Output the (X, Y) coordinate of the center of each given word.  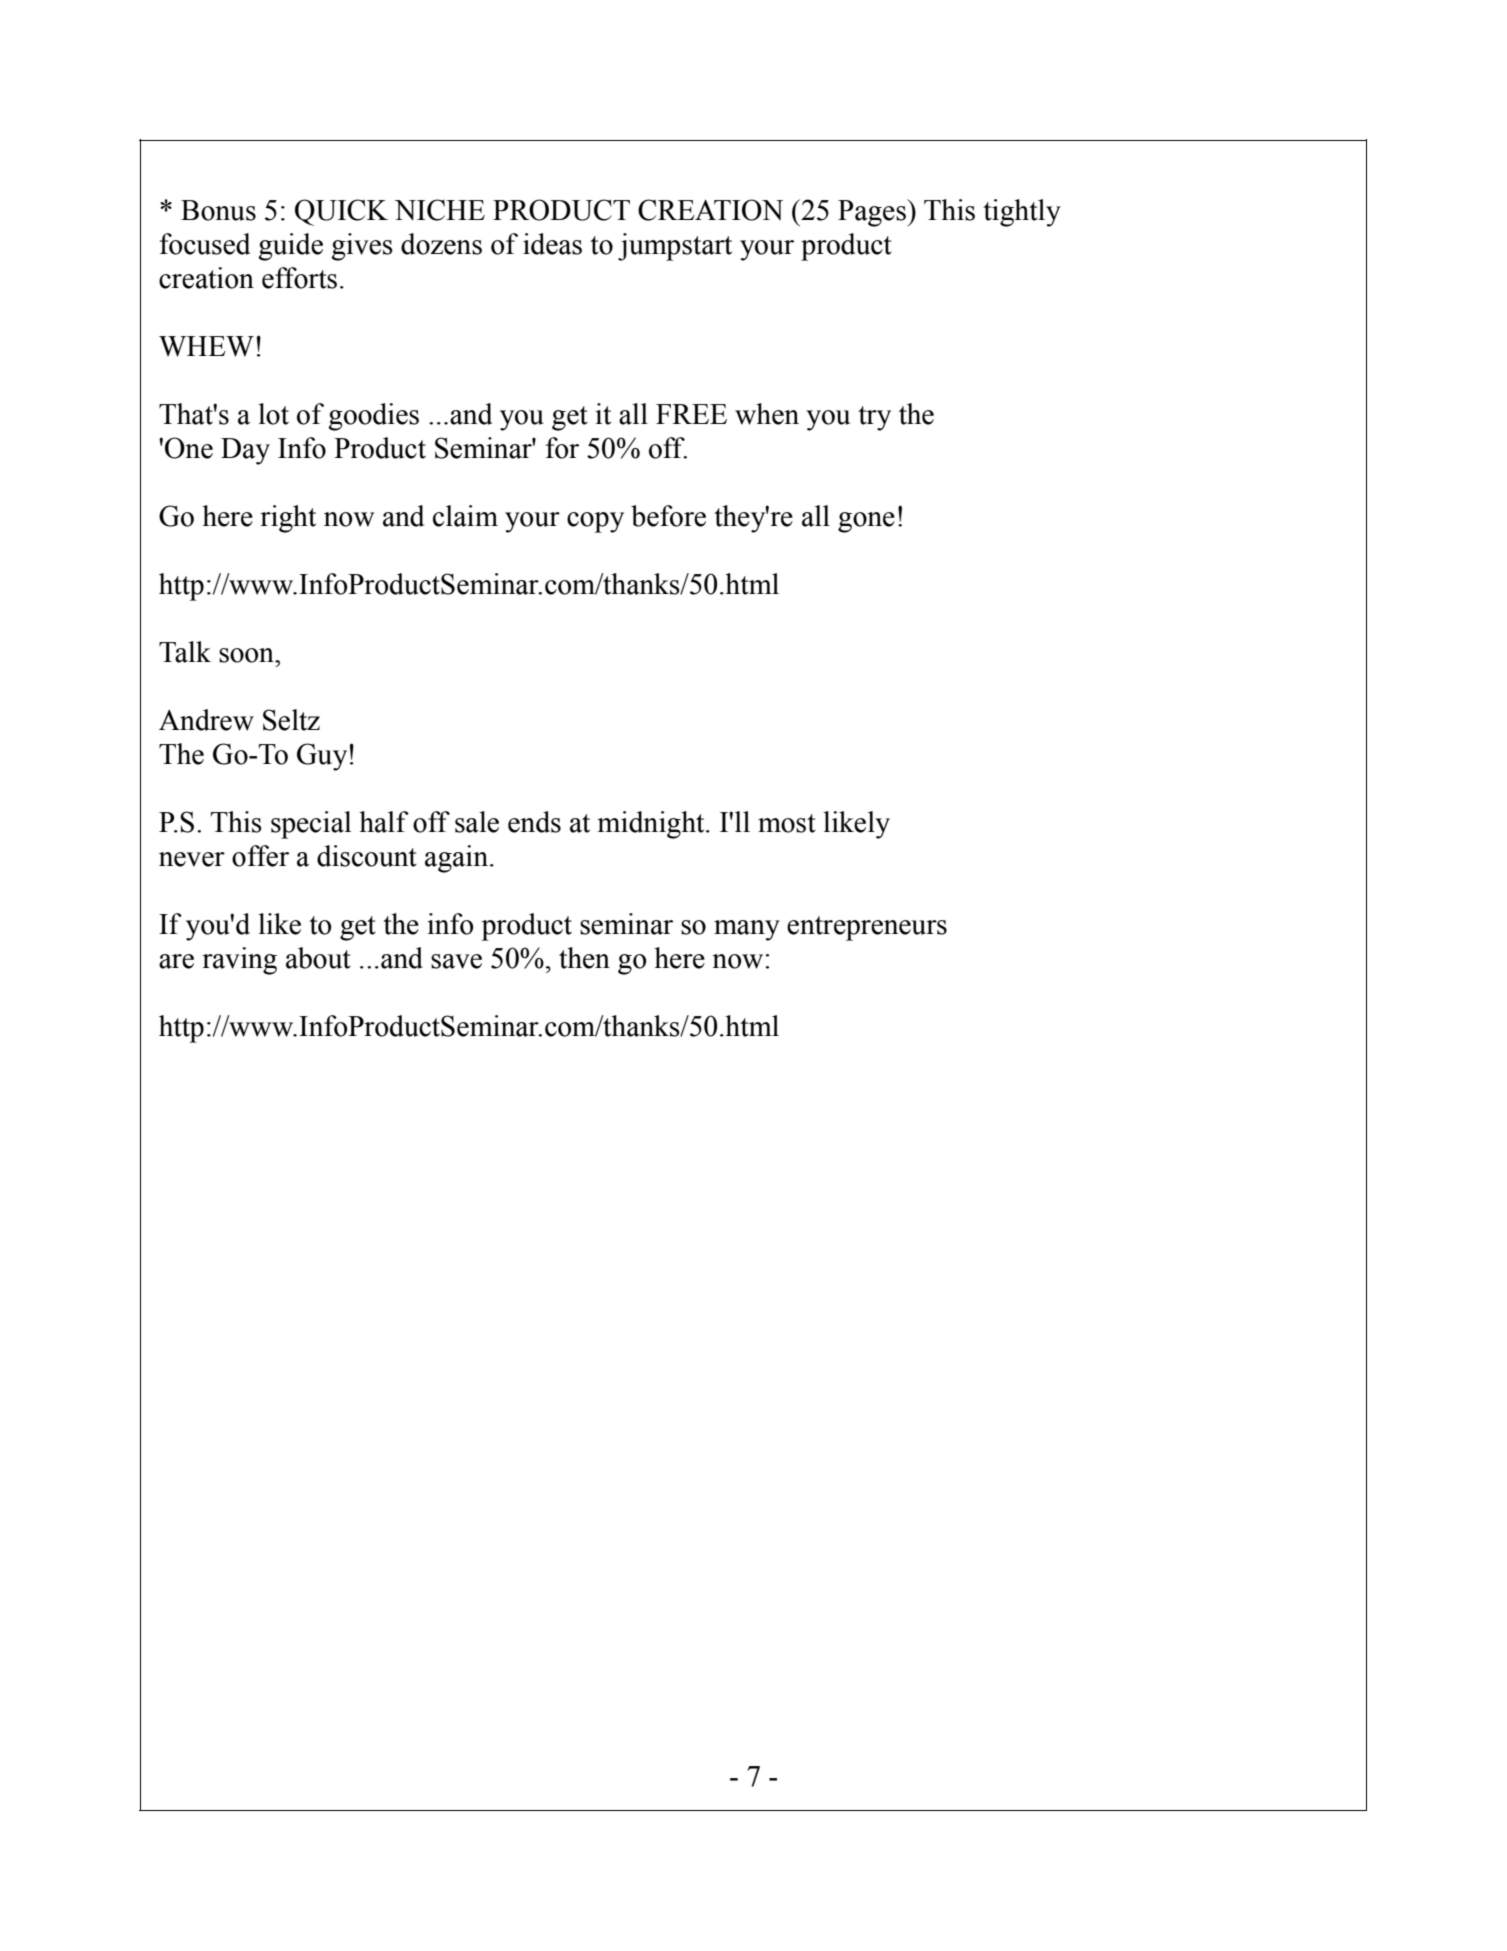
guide (290, 247)
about (318, 958)
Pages (873, 213)
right (288, 519)
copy (595, 522)
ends (534, 822)
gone (866, 522)
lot (273, 414)
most (787, 823)
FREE (691, 414)
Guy (322, 757)
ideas (552, 244)
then (584, 958)
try (874, 418)
